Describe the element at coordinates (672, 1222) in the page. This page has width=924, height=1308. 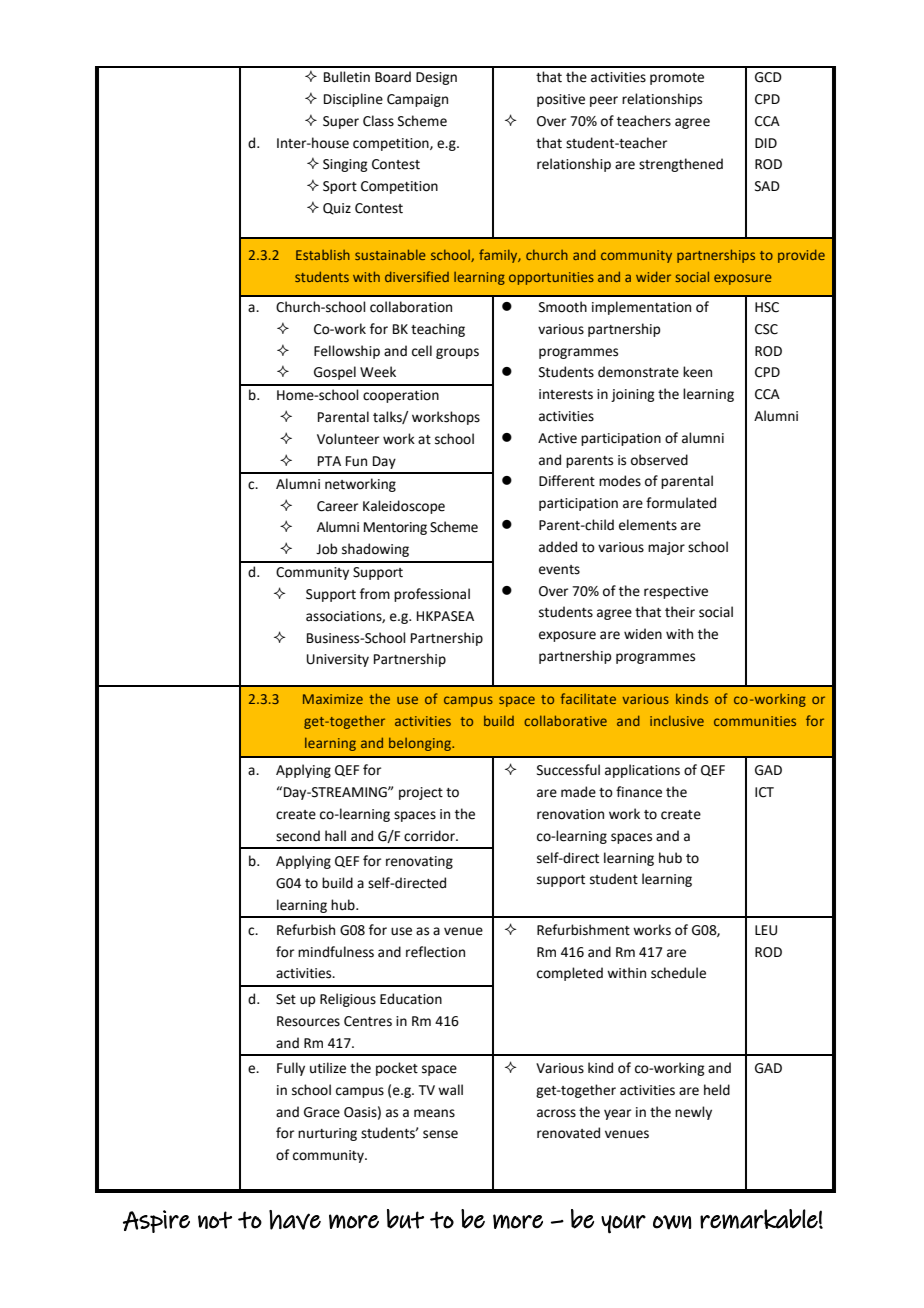
I see `own` at that location.
